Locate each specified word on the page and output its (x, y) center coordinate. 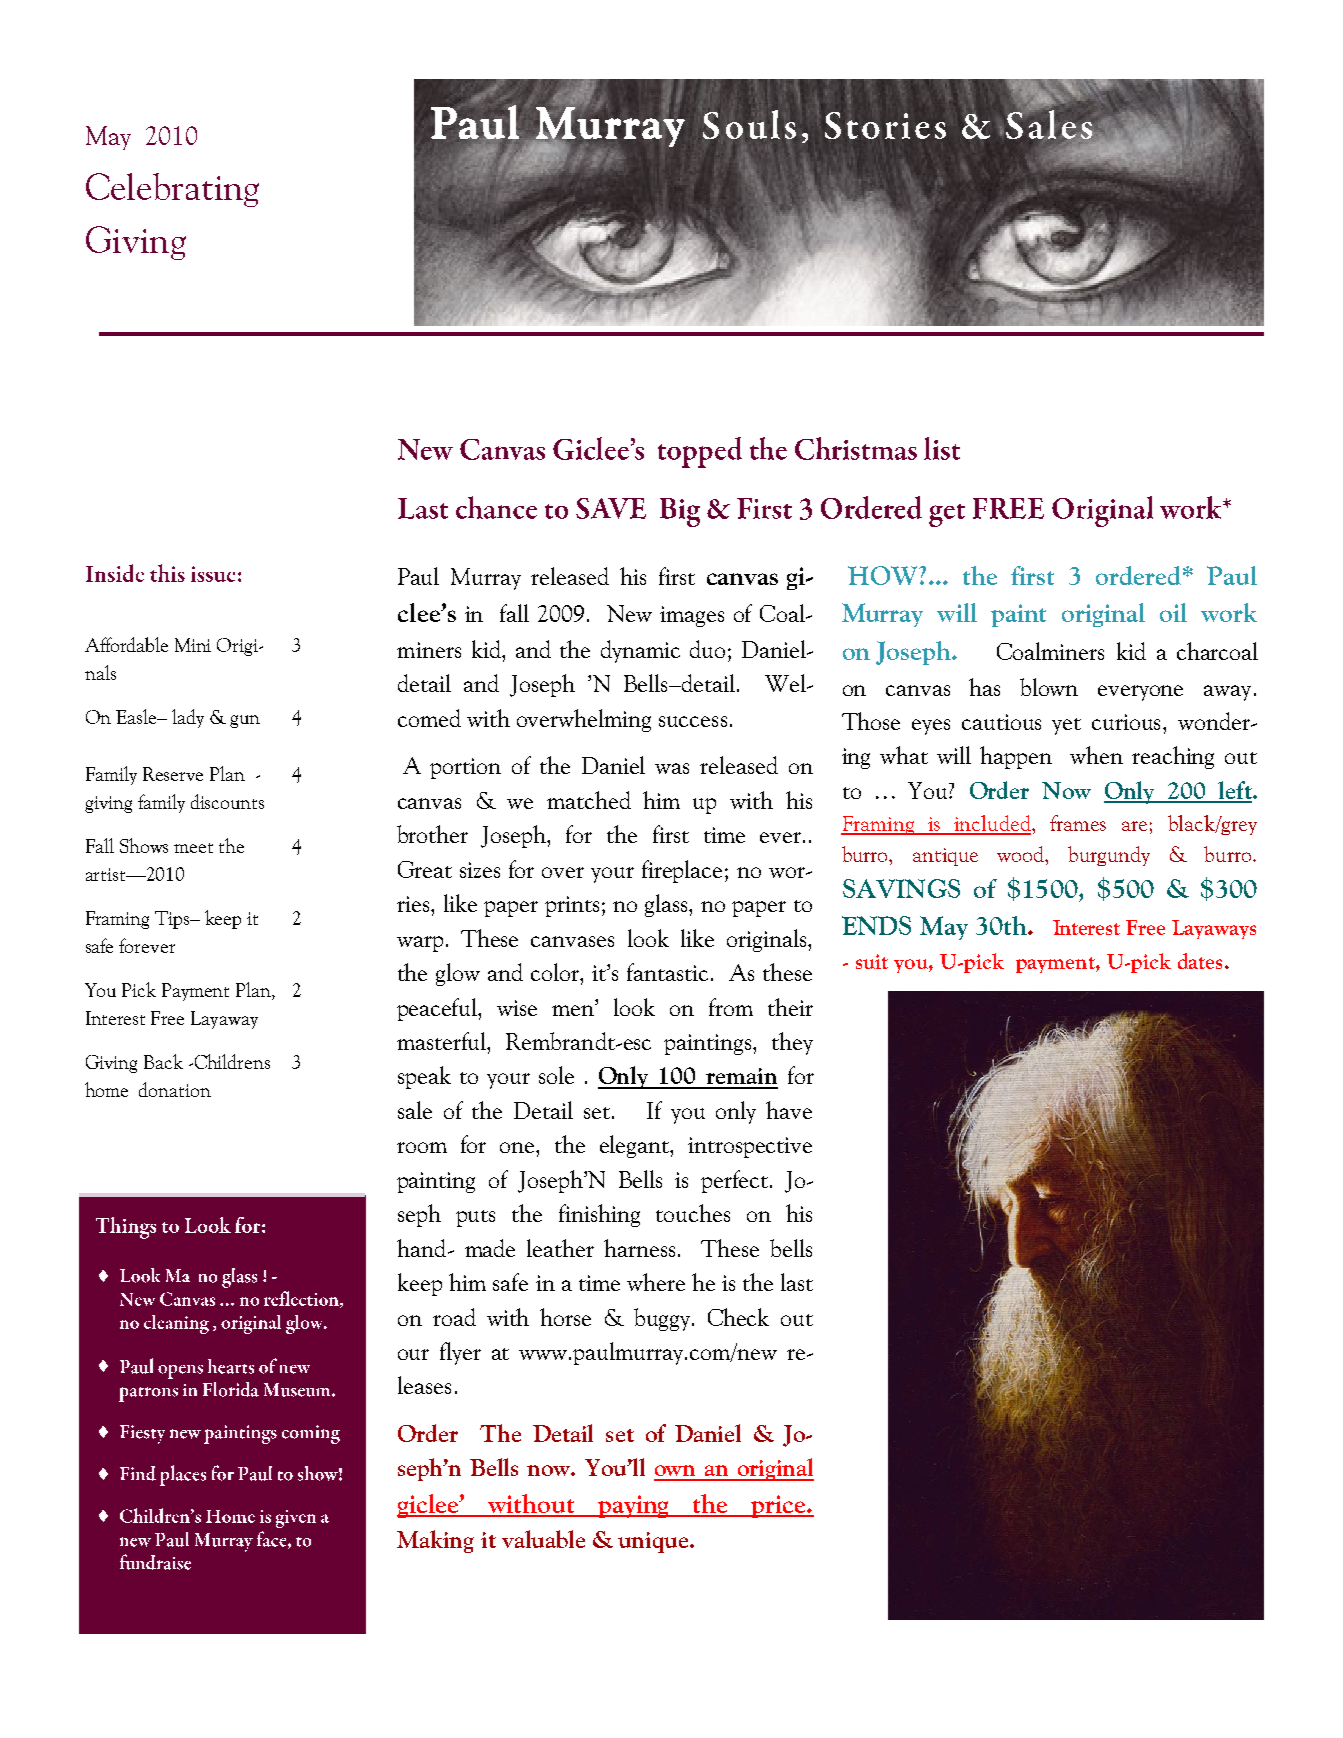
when (1096, 755)
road (454, 1317)
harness (639, 1248)
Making (435, 1541)
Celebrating (172, 190)
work (1229, 612)
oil (1173, 612)
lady (188, 718)
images (692, 616)
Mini (193, 645)
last (797, 1282)
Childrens (231, 1061)
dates (1200, 961)
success (693, 721)
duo (707, 649)
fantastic (667, 972)
